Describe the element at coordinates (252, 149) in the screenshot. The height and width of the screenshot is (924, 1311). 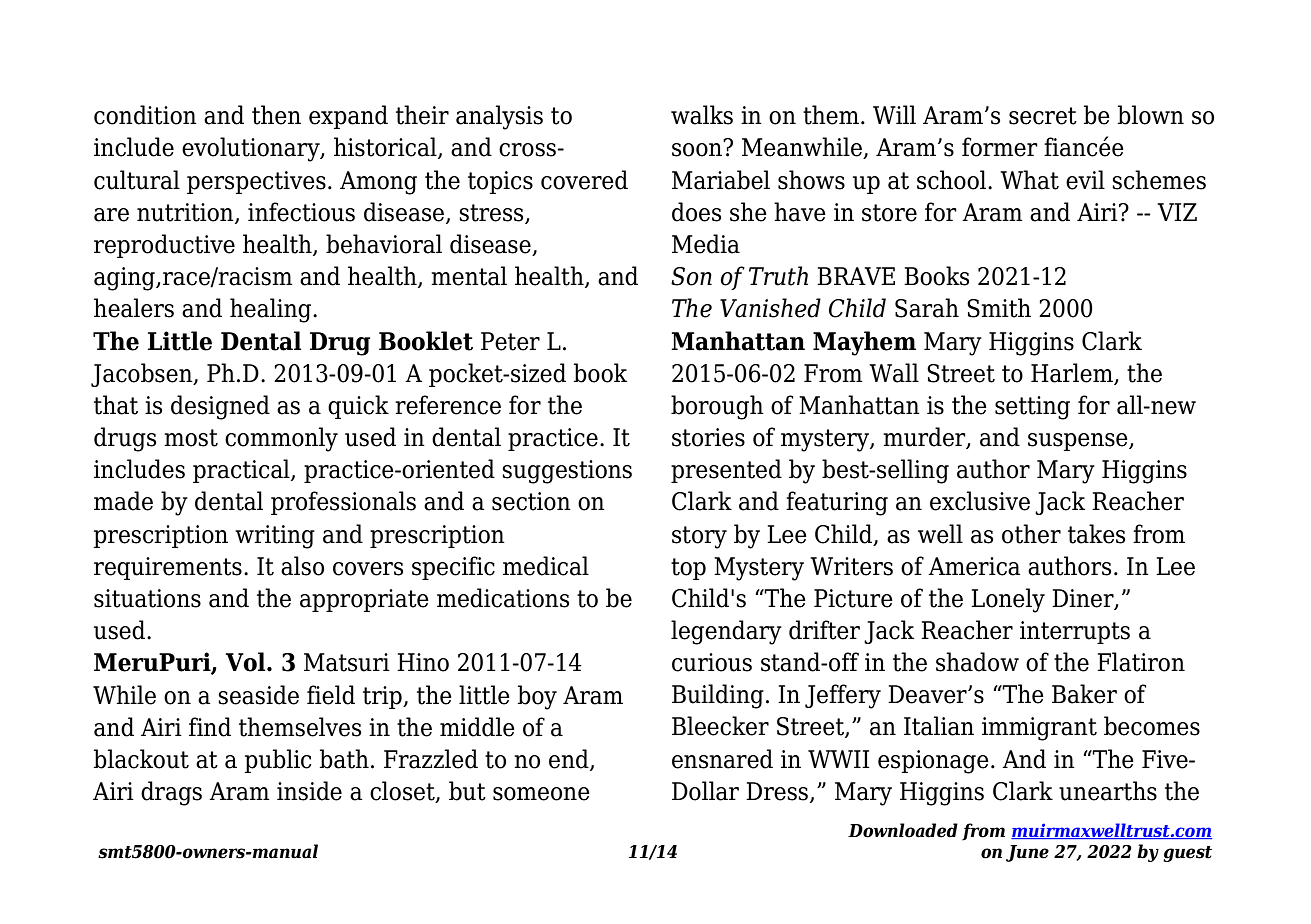
I see `evolutionary` at that location.
